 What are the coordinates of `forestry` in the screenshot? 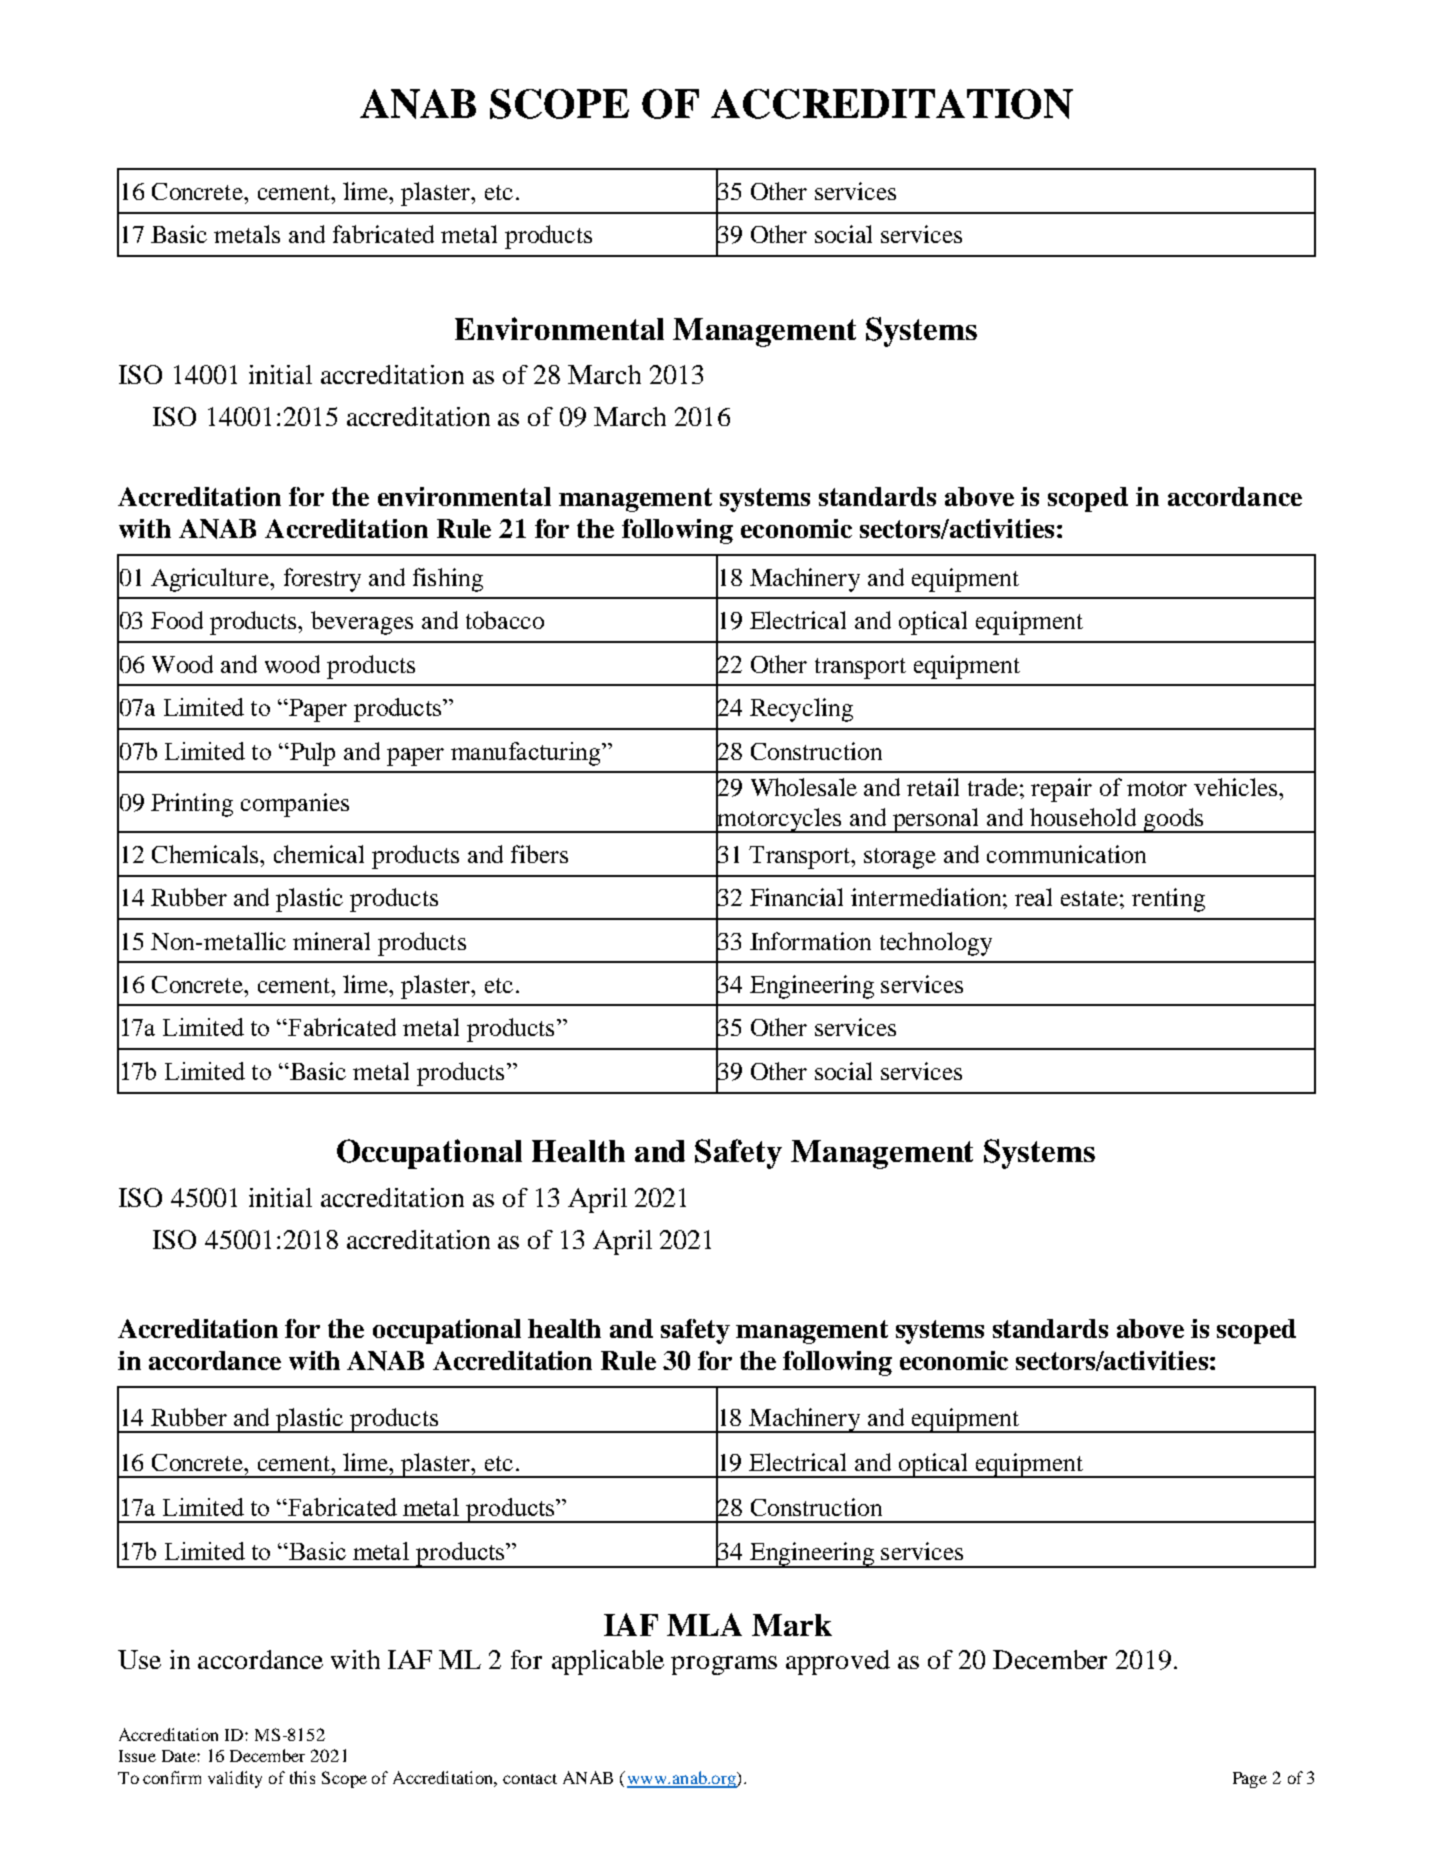 It's located at (322, 580).
